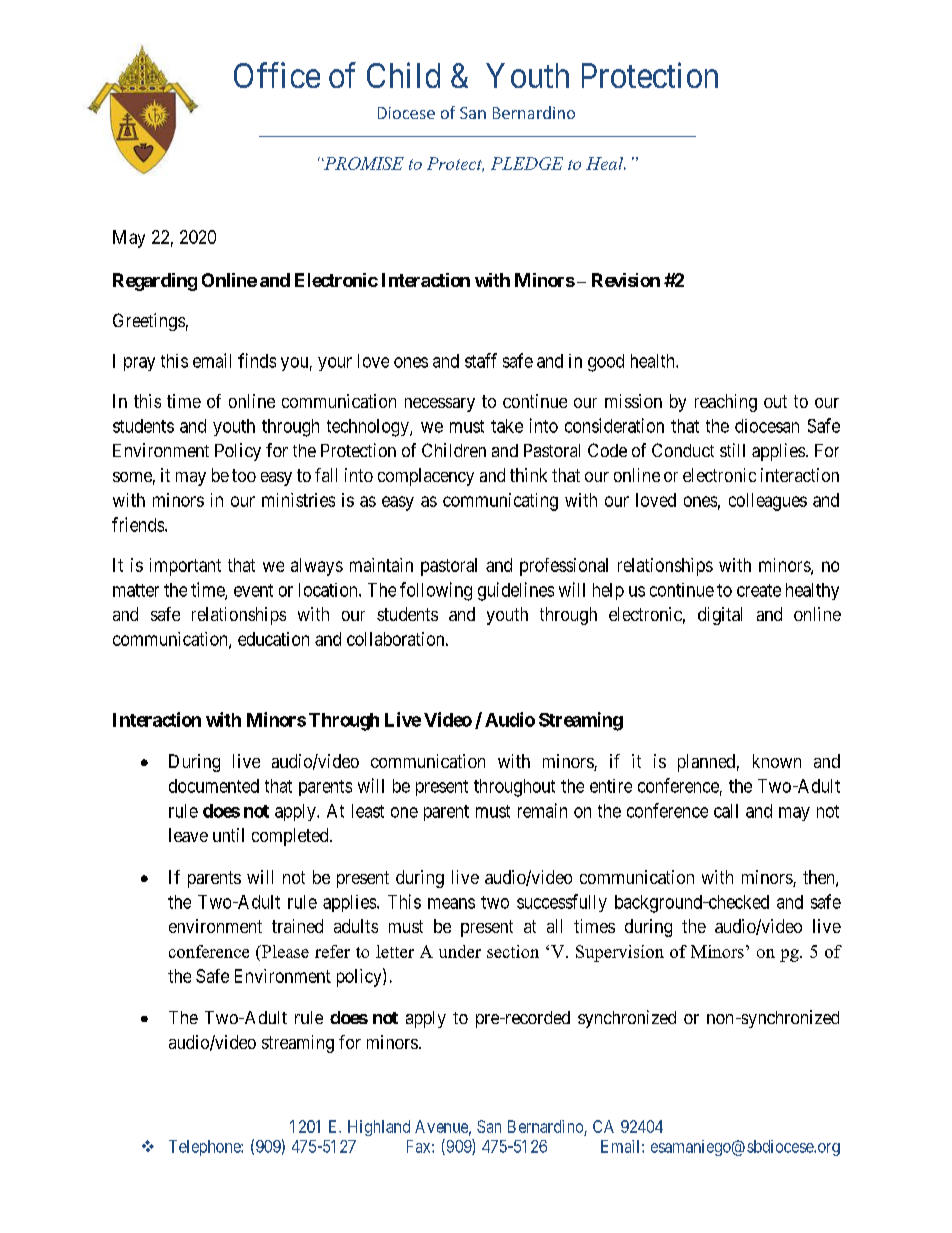 This screenshot has height=1233, width=952. Describe the element at coordinates (481, 360) in the screenshot. I see `staff` at that location.
